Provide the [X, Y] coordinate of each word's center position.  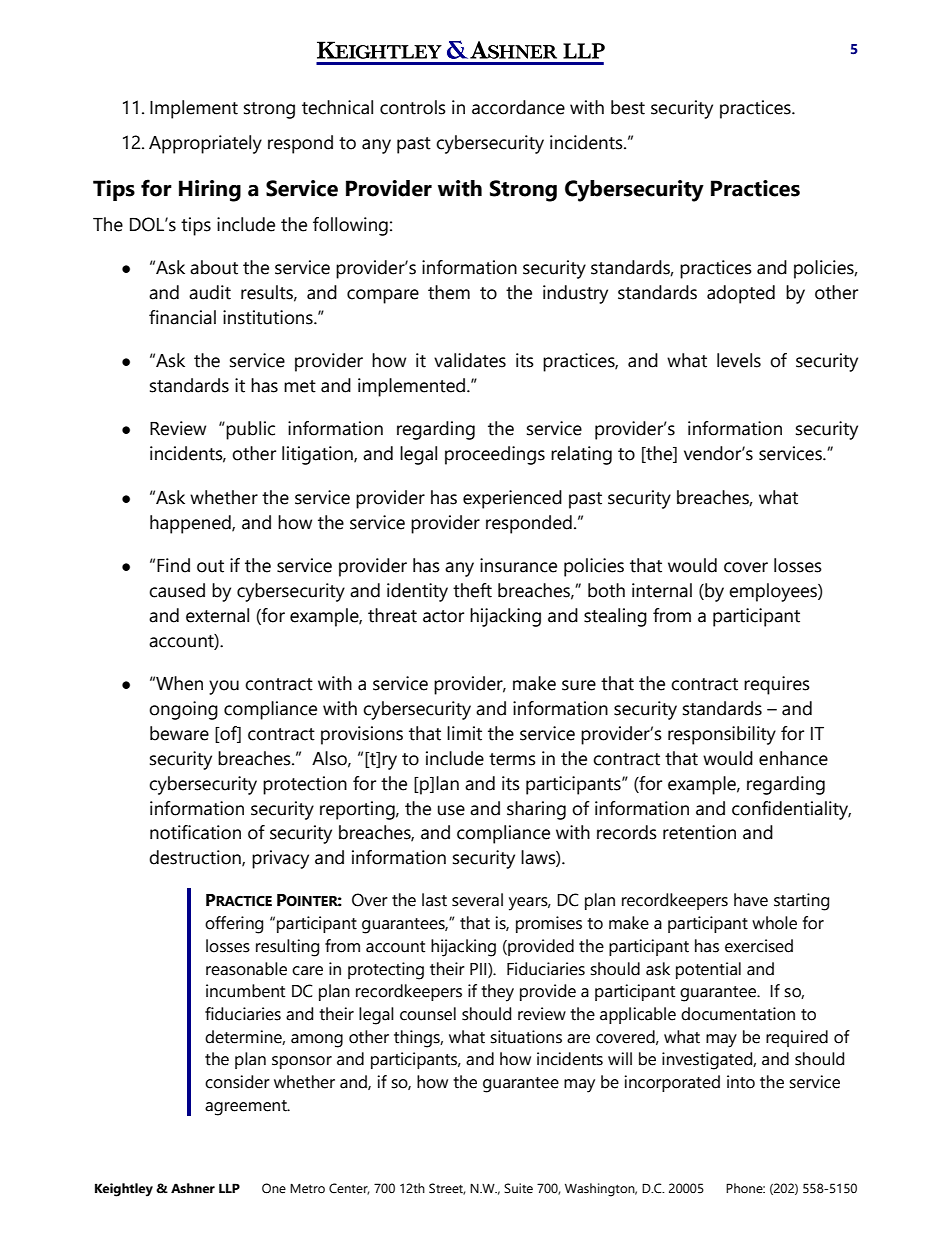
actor [443, 616]
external [217, 615]
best [628, 107]
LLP [229, 1188]
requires [777, 685]
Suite [518, 1188]
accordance [518, 107]
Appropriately [205, 144]
